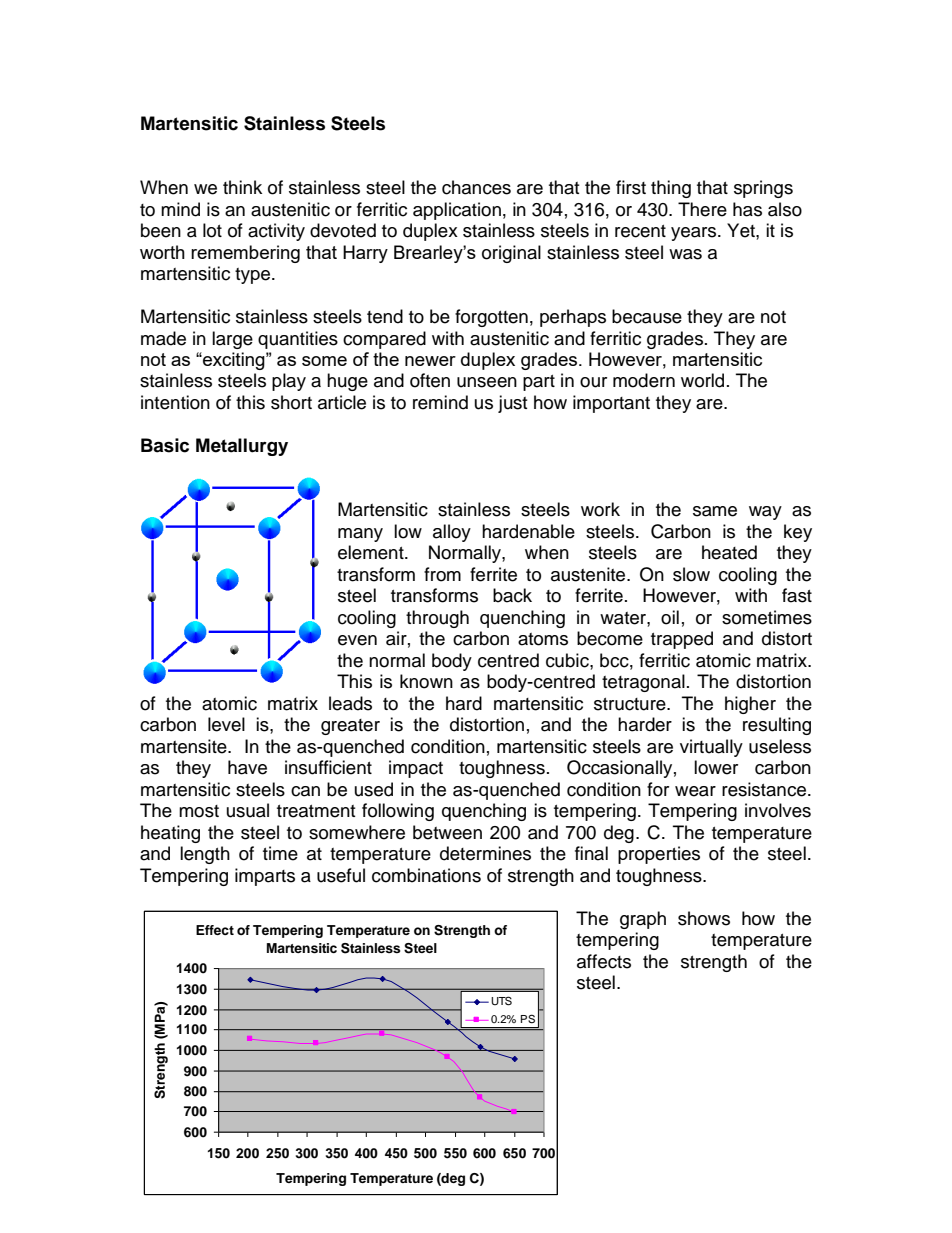  What do you see at coordinates (702, 209) in the page?
I see `There` at bounding box center [702, 209].
